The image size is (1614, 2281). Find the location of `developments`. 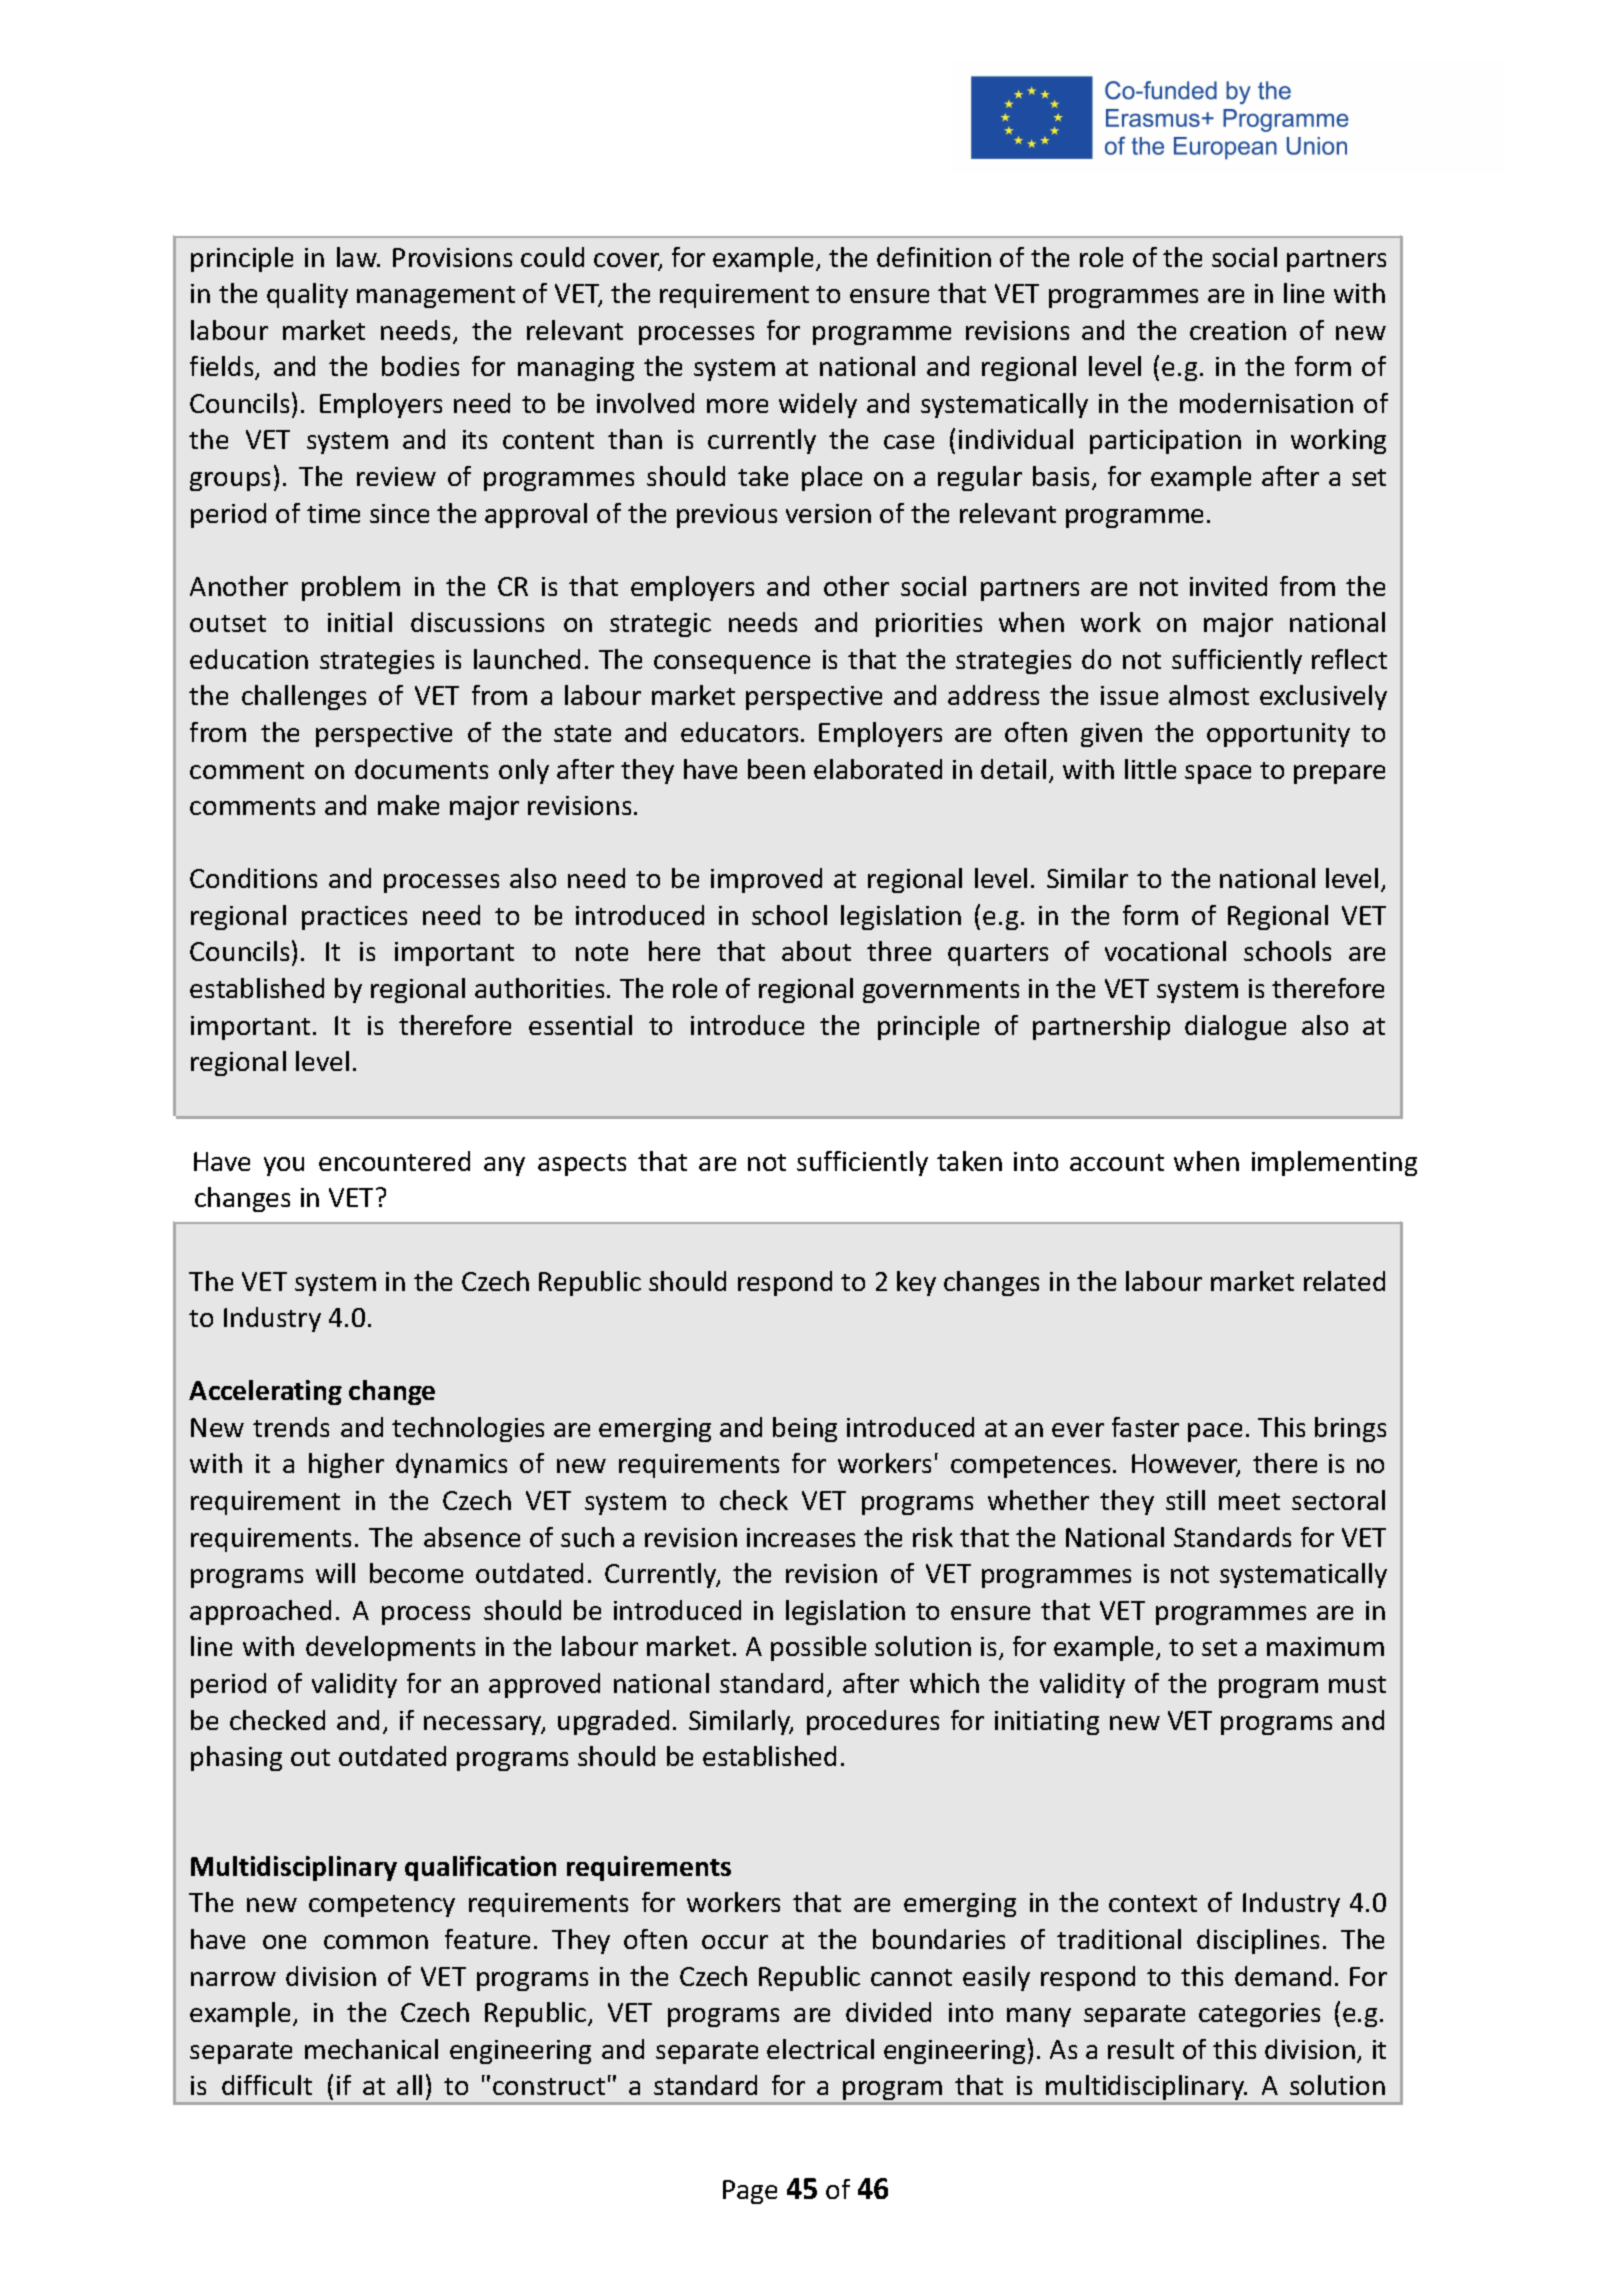

developments is located at coordinates (390, 1648).
